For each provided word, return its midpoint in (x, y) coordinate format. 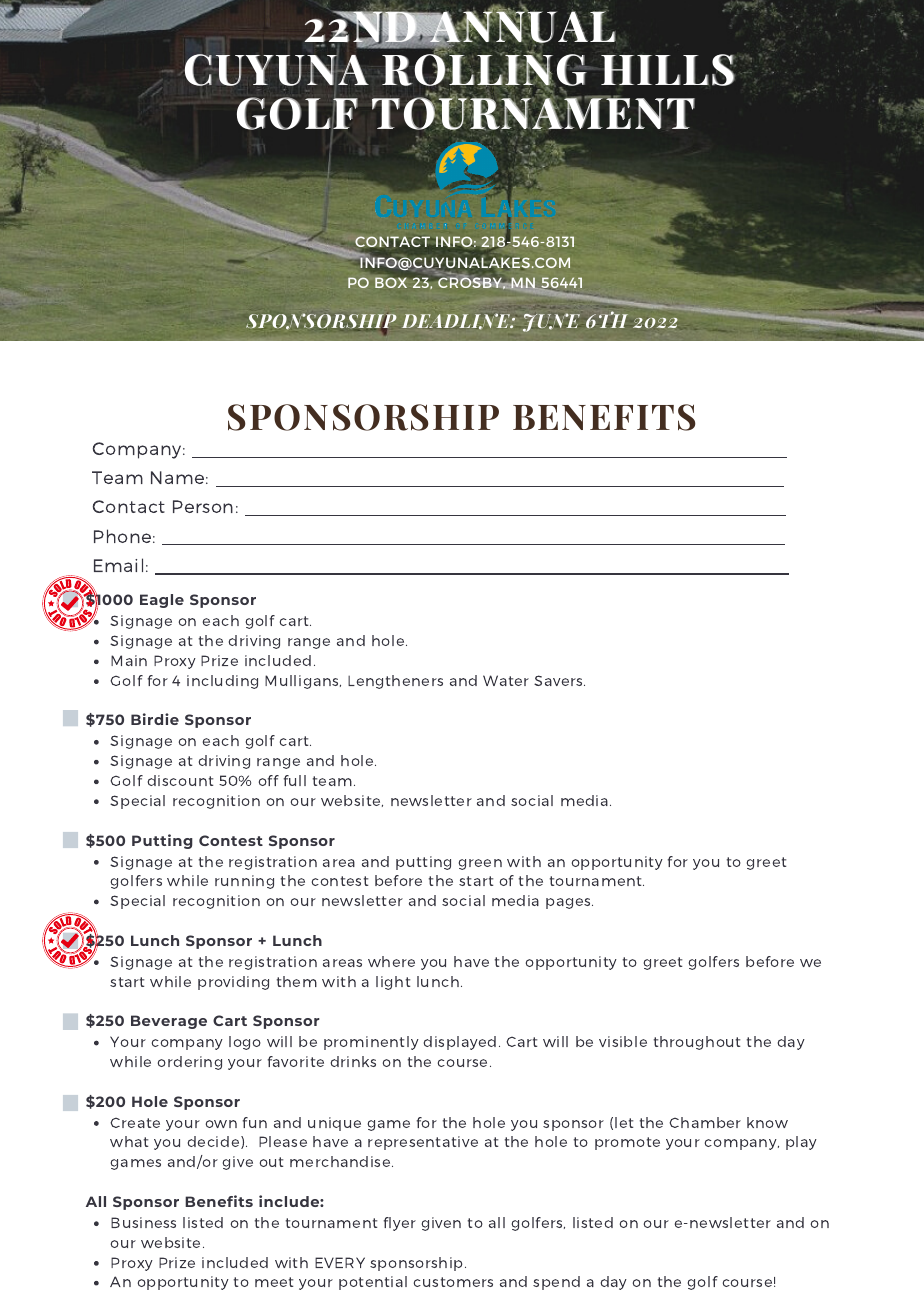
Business (143, 1222)
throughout (697, 1043)
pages (569, 903)
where (391, 961)
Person (203, 506)
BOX (391, 282)
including (222, 682)
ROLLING (484, 70)
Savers (559, 680)
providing (233, 983)
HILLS (668, 70)
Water (506, 680)
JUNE (551, 322)
